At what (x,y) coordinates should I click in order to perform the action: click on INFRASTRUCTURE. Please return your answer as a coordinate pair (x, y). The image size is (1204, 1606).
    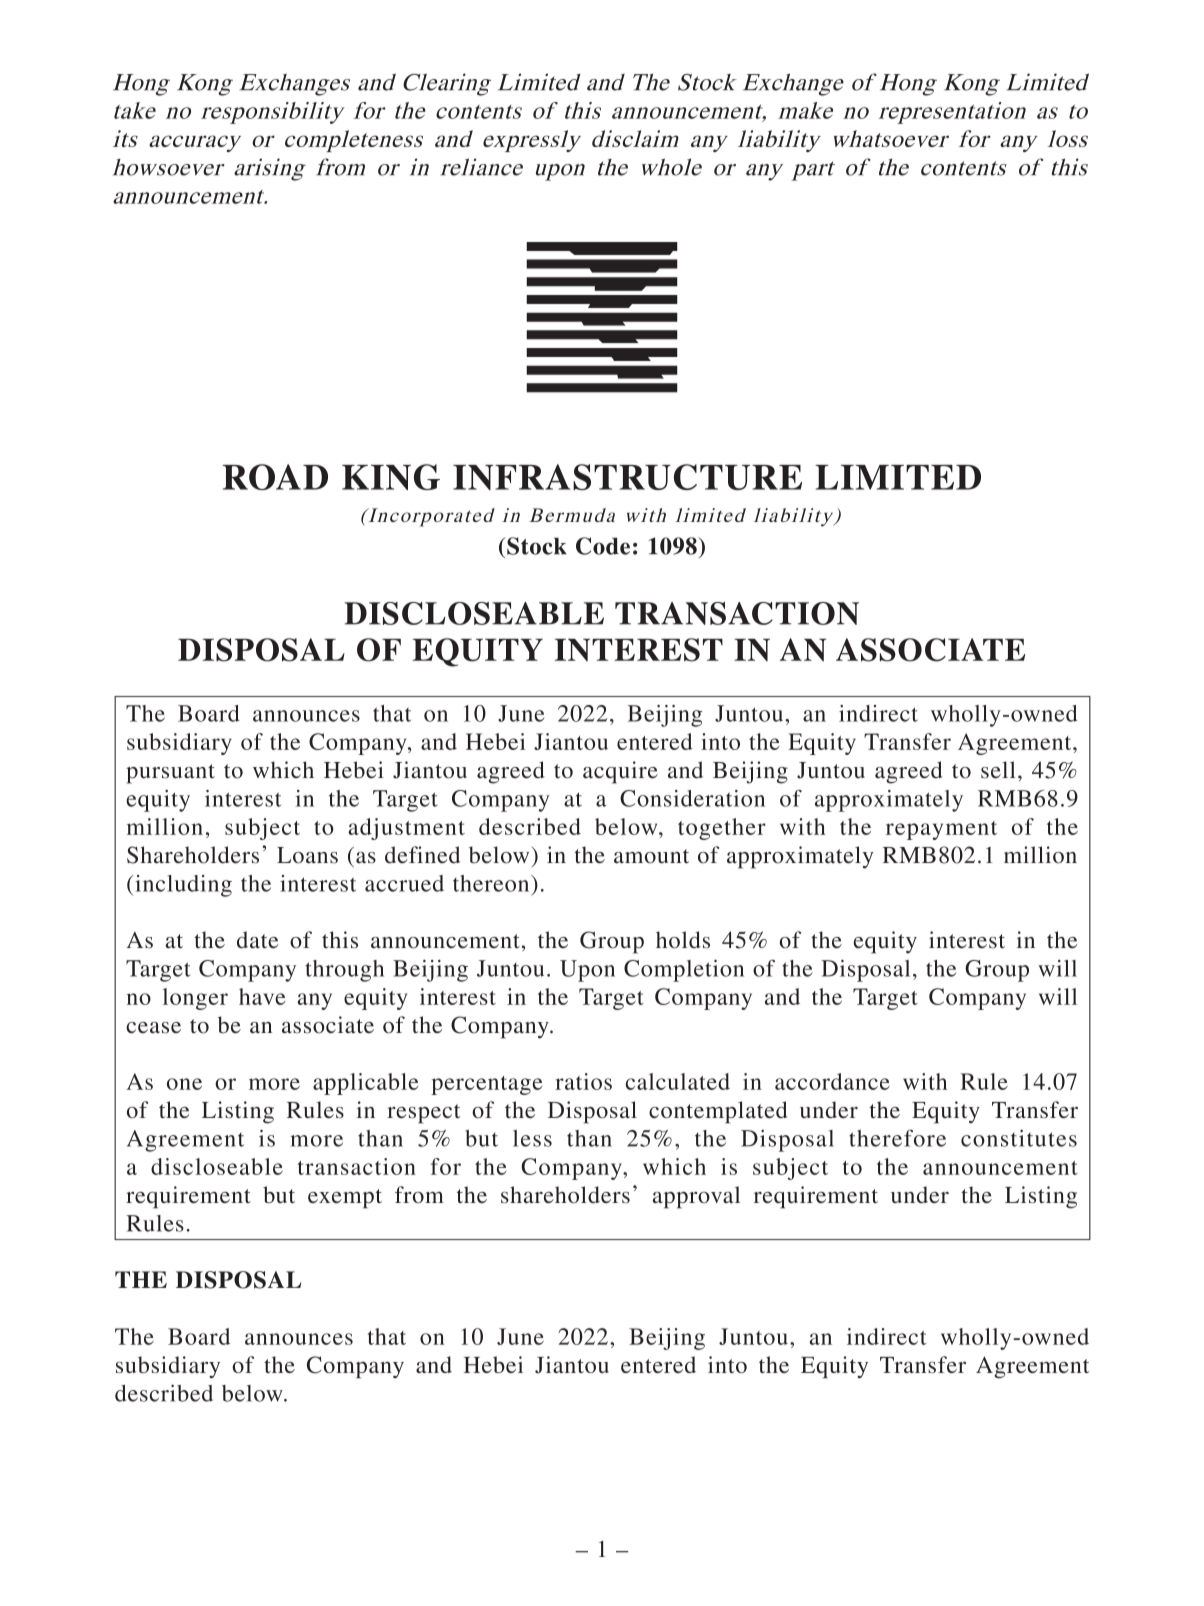
    Looking at the image, I should click on (627, 477).
